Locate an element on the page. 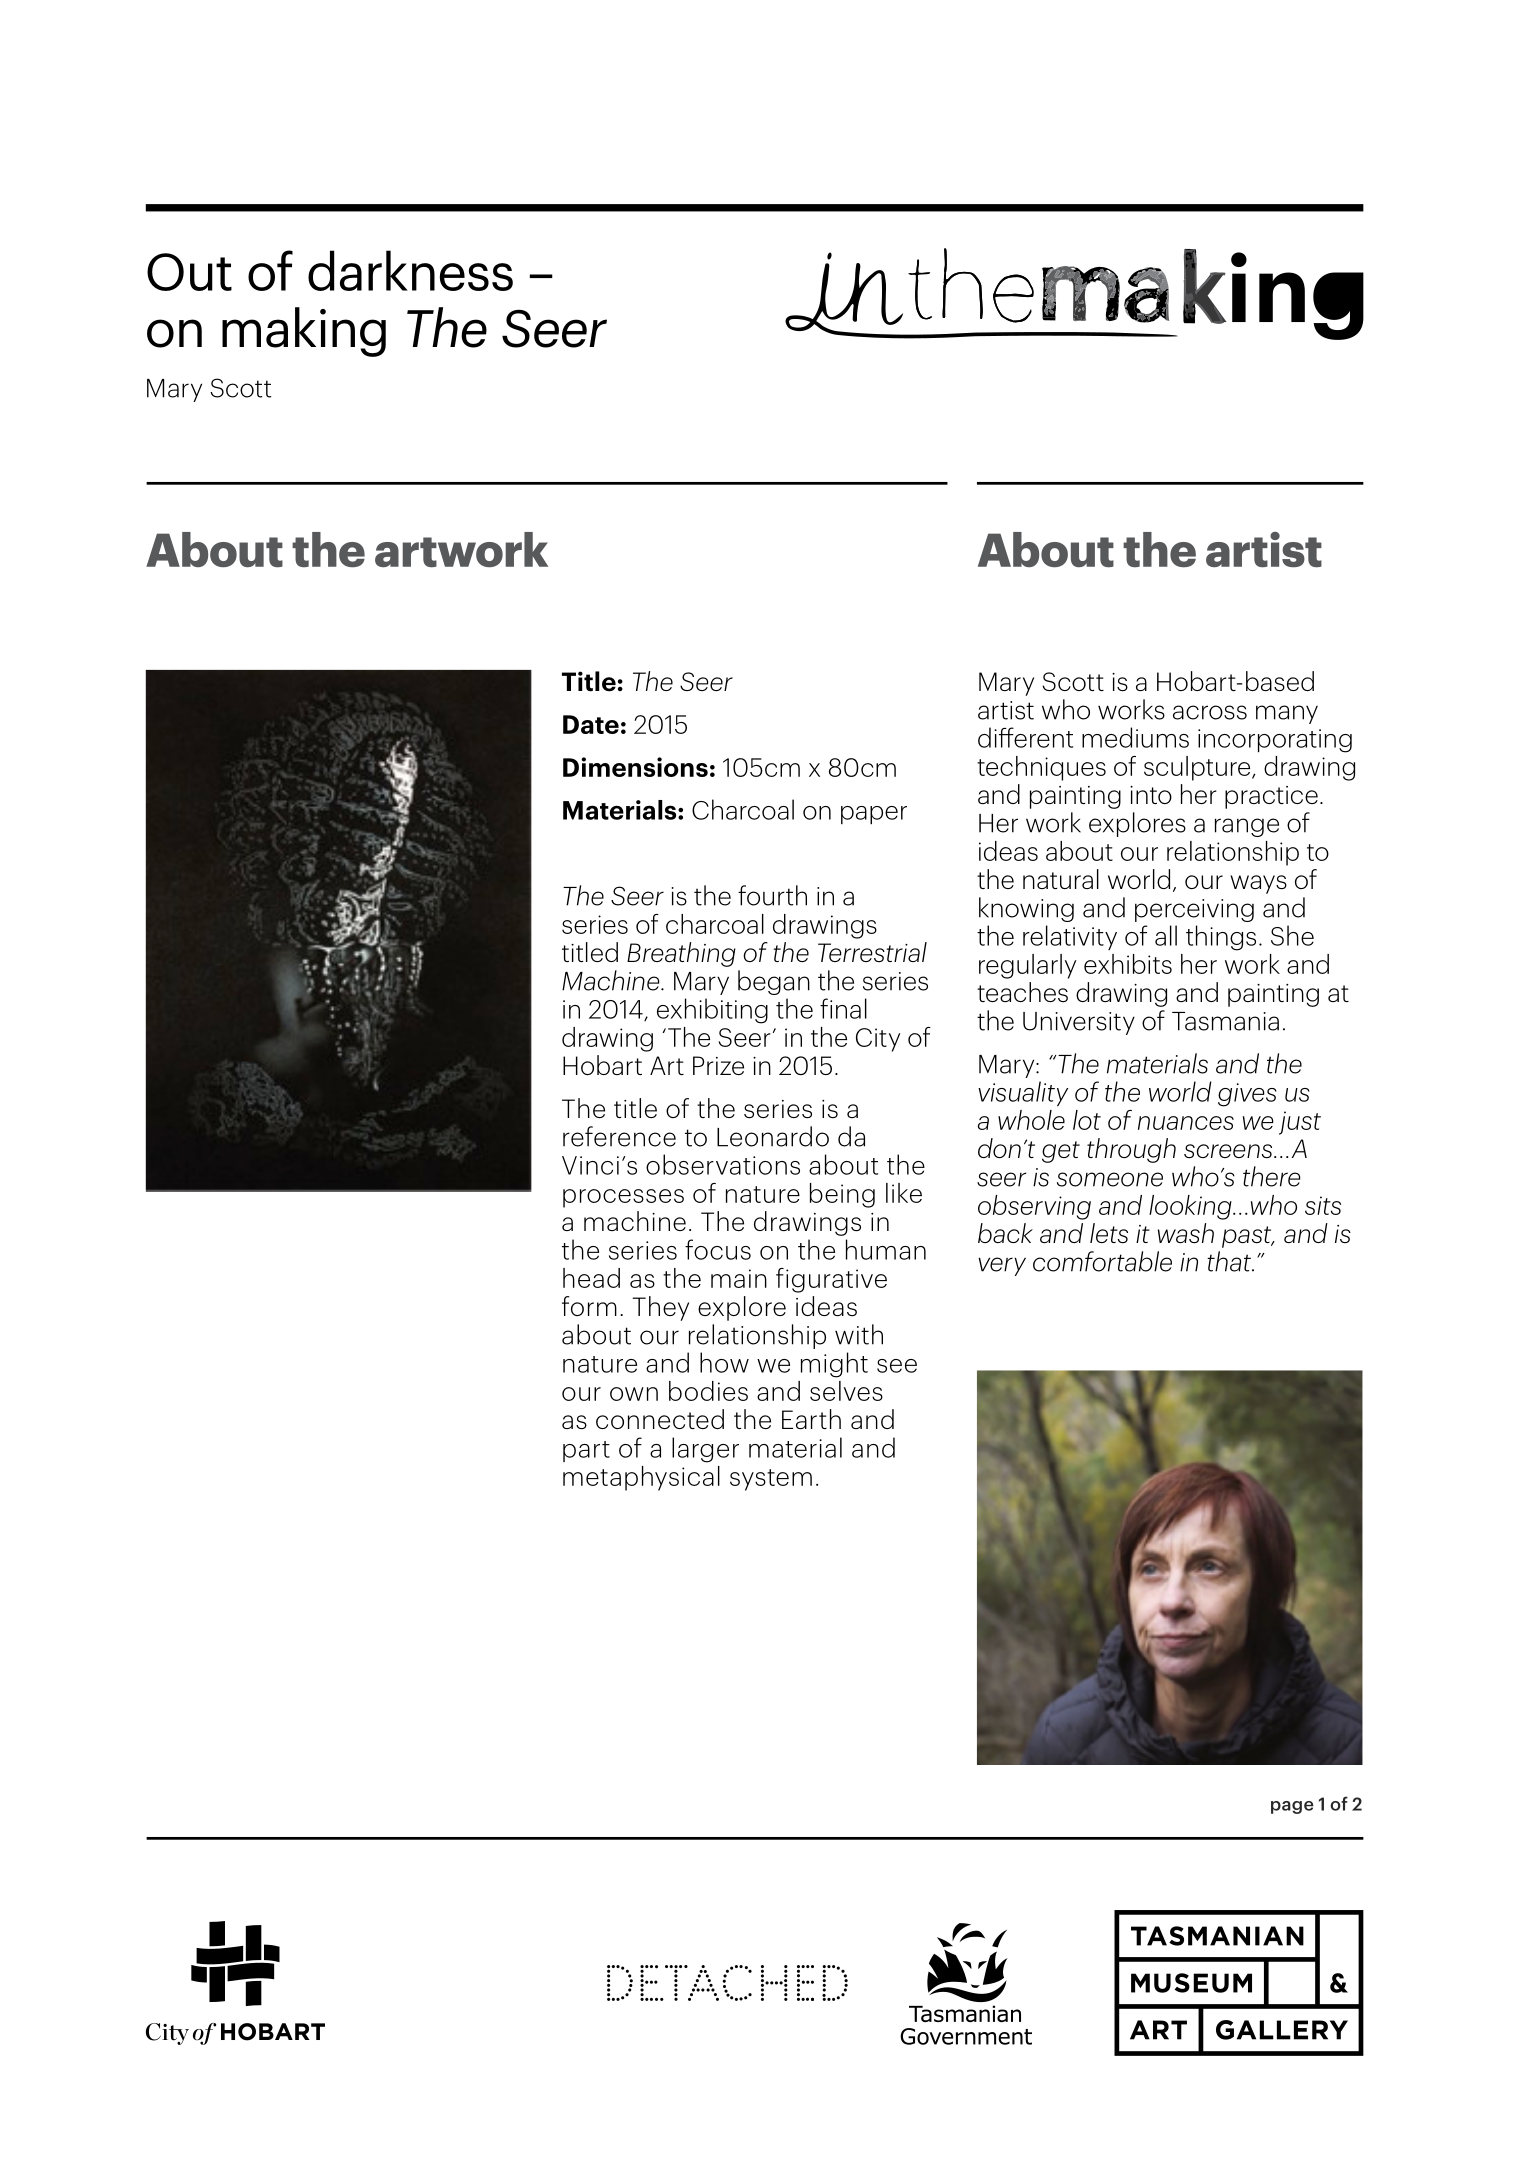  figurative is located at coordinates (831, 1280).
